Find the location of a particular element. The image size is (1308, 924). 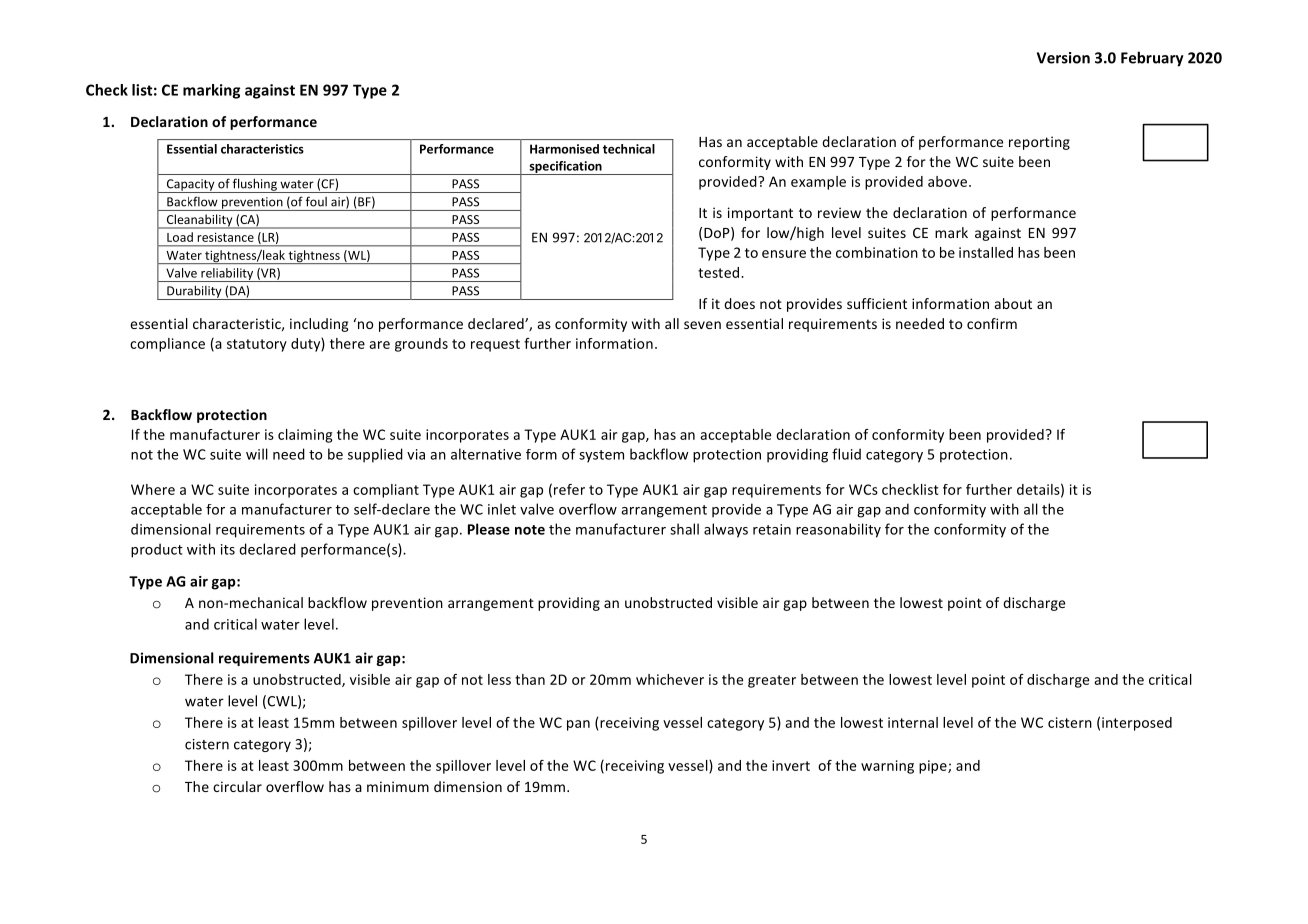

technical is located at coordinates (629, 149).
